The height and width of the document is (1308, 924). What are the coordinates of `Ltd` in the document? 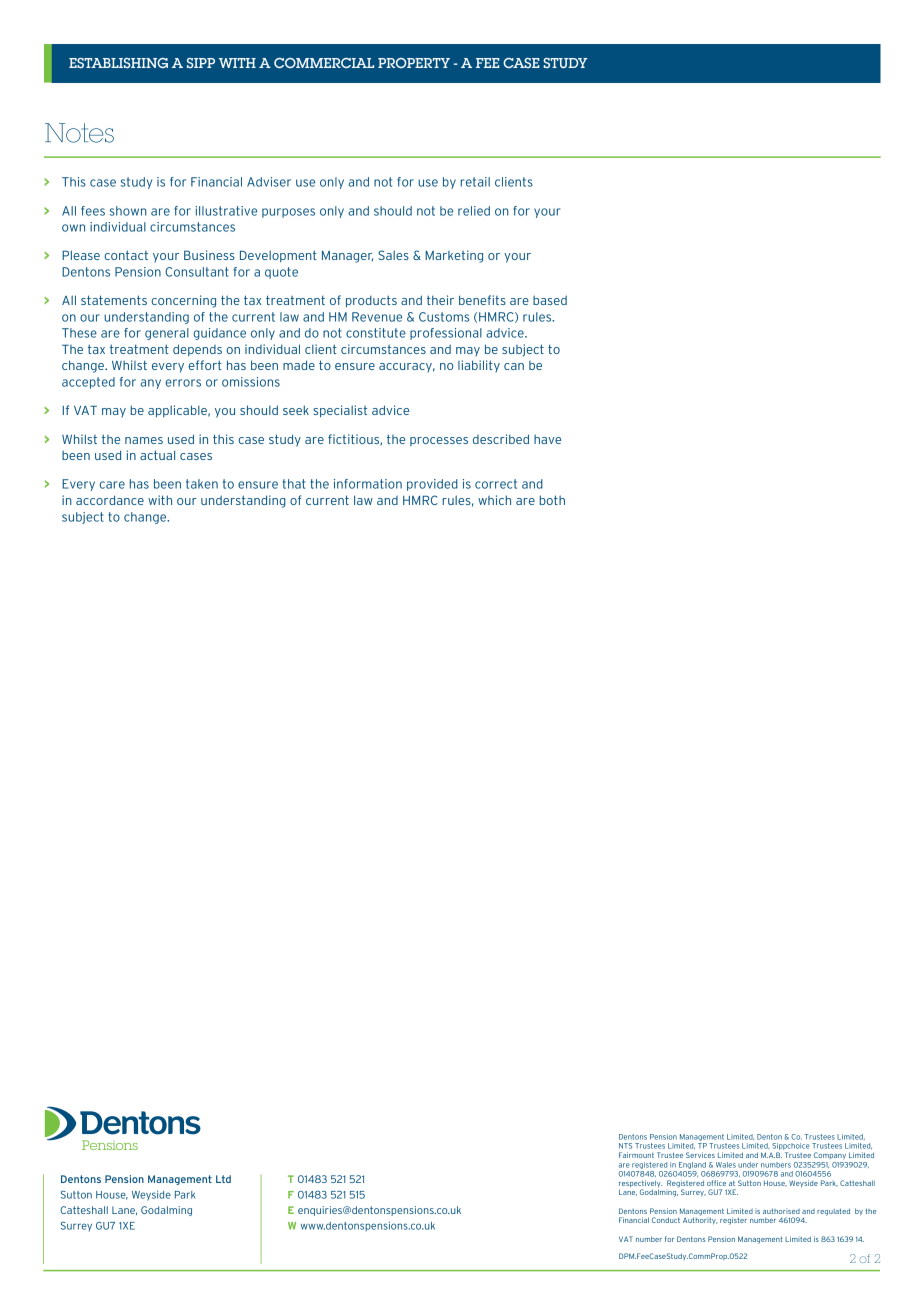 It's located at (223, 1179).
